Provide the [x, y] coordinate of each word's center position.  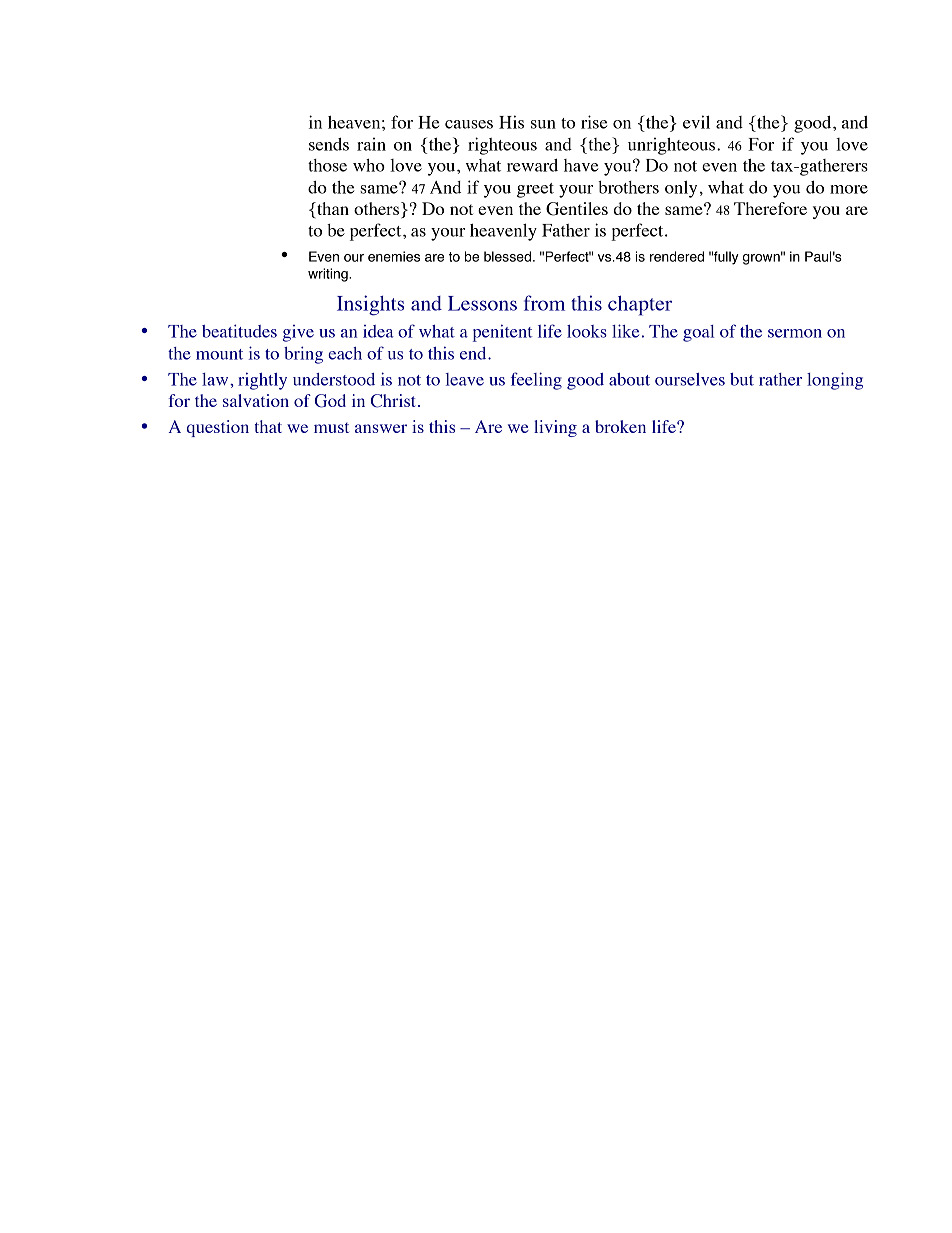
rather [780, 379]
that [268, 426]
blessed [507, 256]
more [849, 189]
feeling [536, 381]
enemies [394, 256]
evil [696, 122]
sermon [795, 333]
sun [543, 124]
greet [535, 190]
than [332, 210]
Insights [370, 305]
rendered [677, 256]
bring [303, 355]
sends [329, 144]
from [544, 303]
